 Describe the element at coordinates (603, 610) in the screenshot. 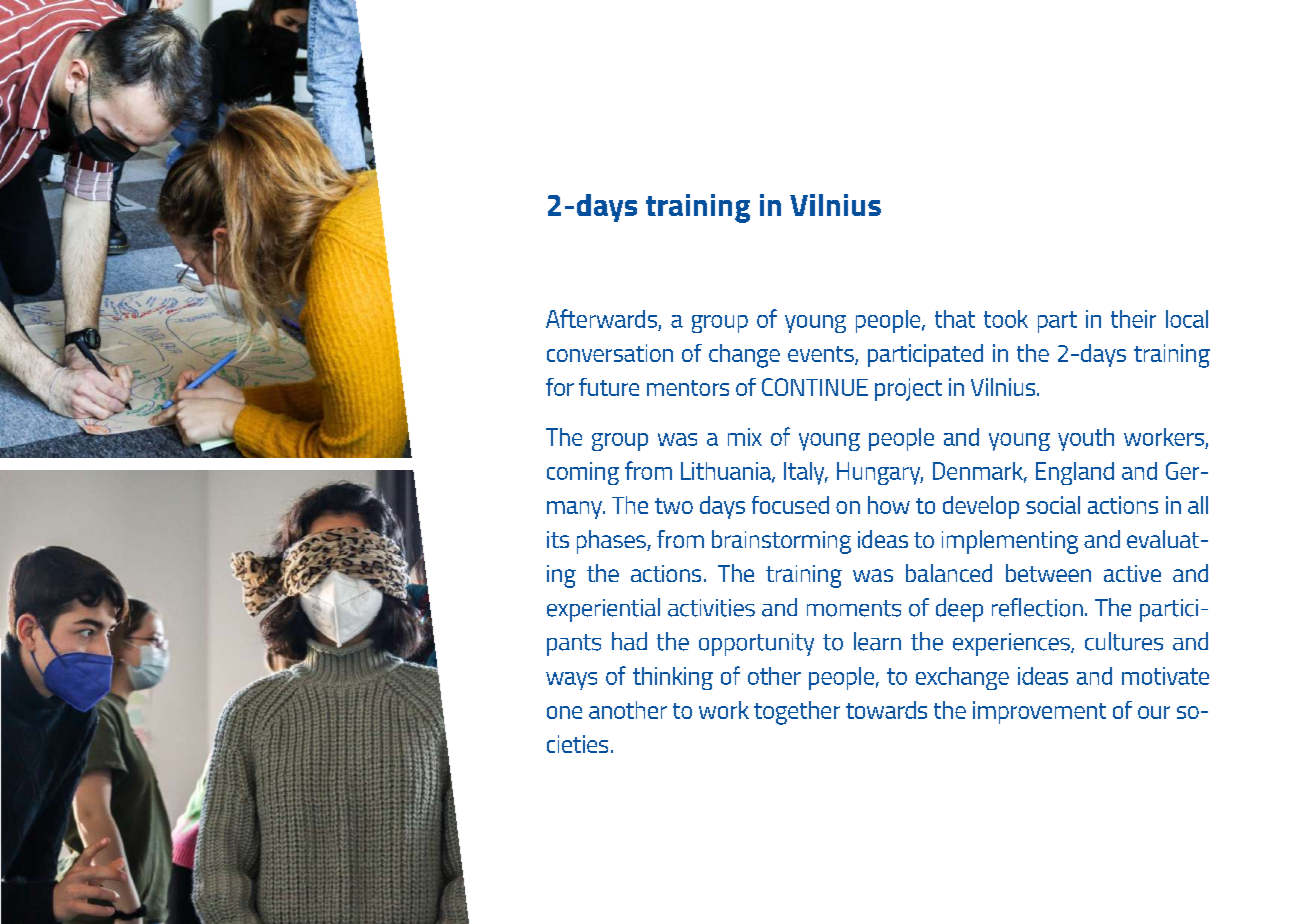

I see `experiential` at that location.
